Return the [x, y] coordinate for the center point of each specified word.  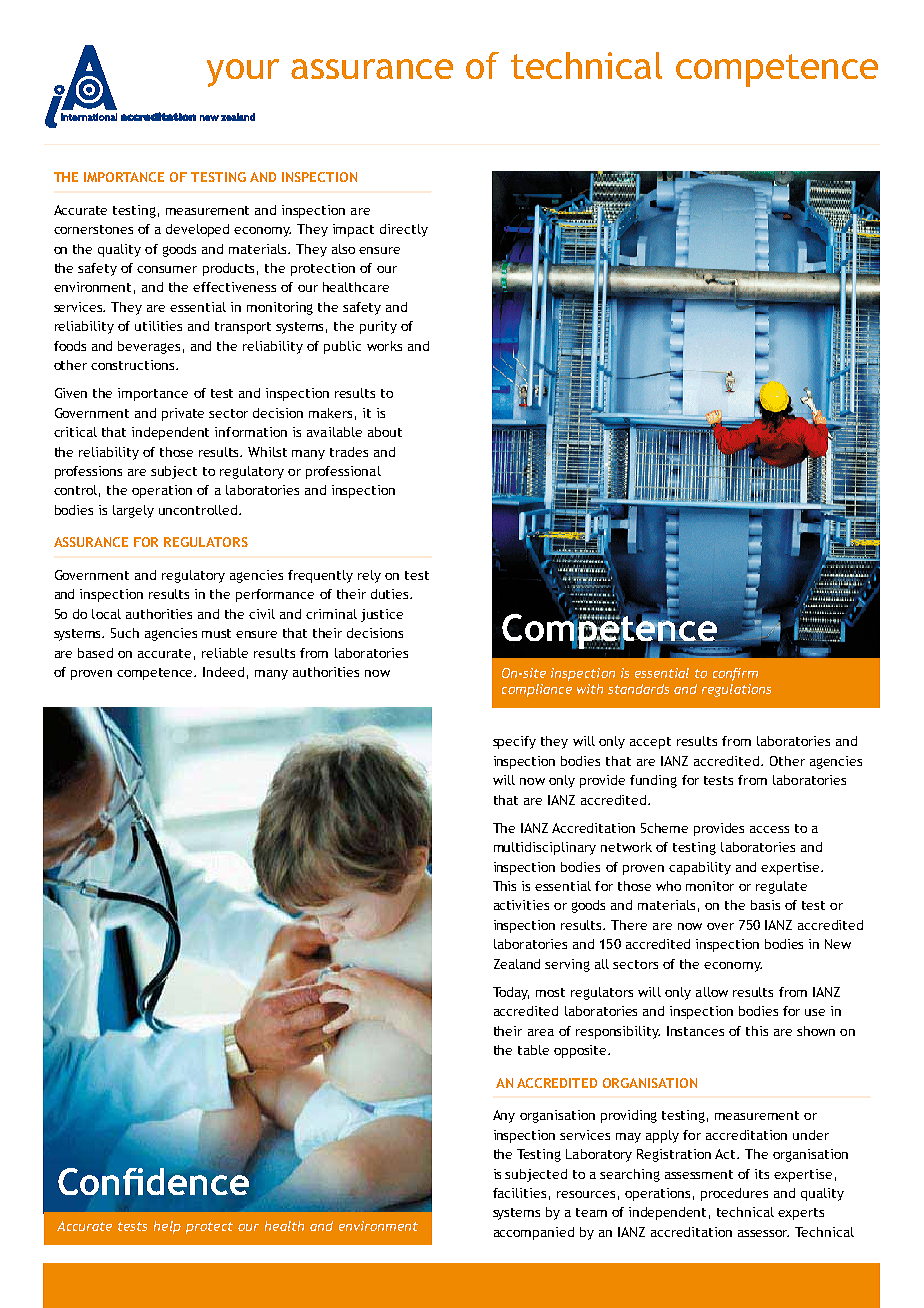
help [167, 1227]
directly [404, 230]
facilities [519, 1193]
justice [382, 615]
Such [125, 633]
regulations [736, 690]
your [243, 73]
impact [353, 230]
